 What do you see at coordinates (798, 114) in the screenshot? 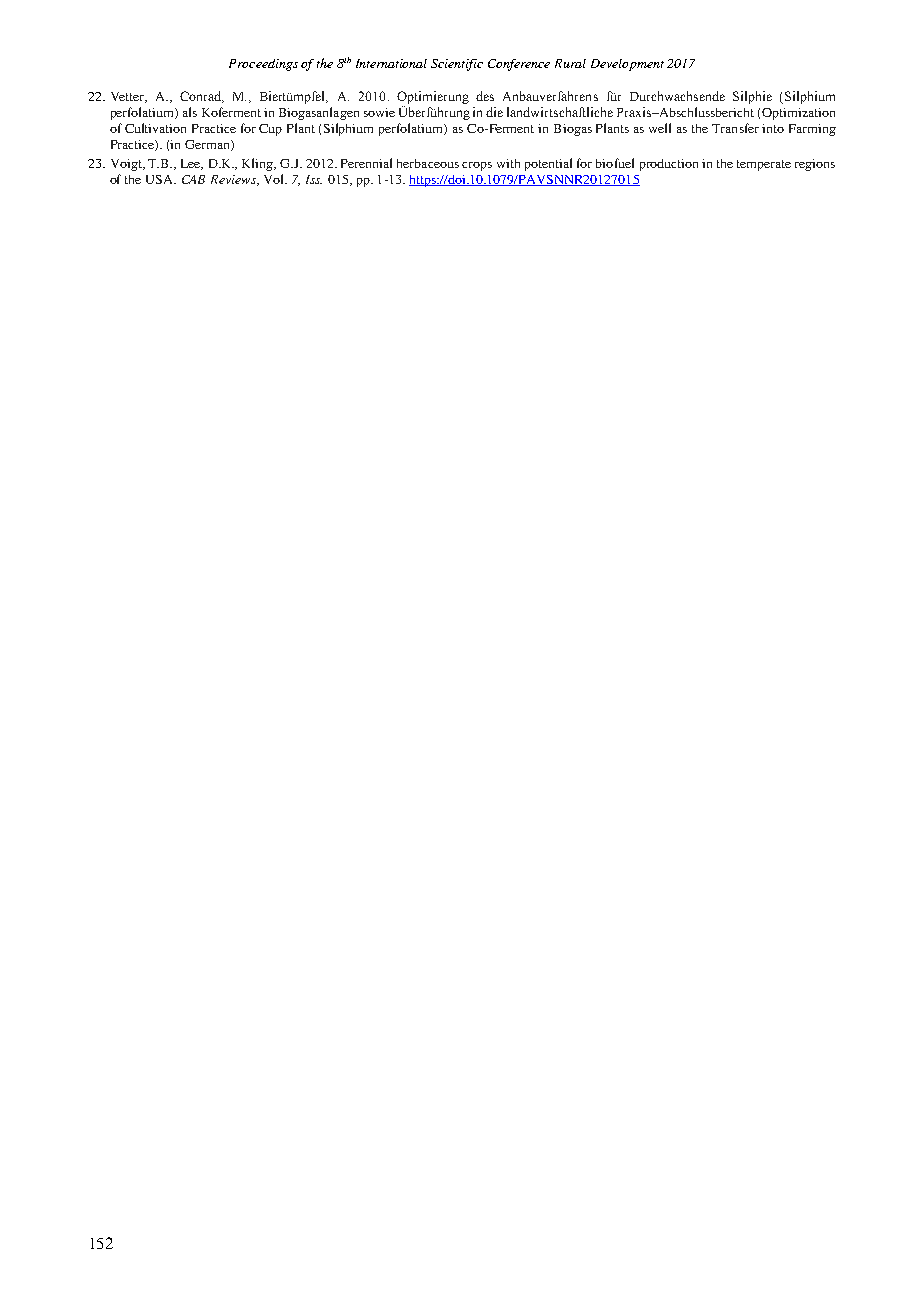
I see `Optimization` at bounding box center [798, 114].
